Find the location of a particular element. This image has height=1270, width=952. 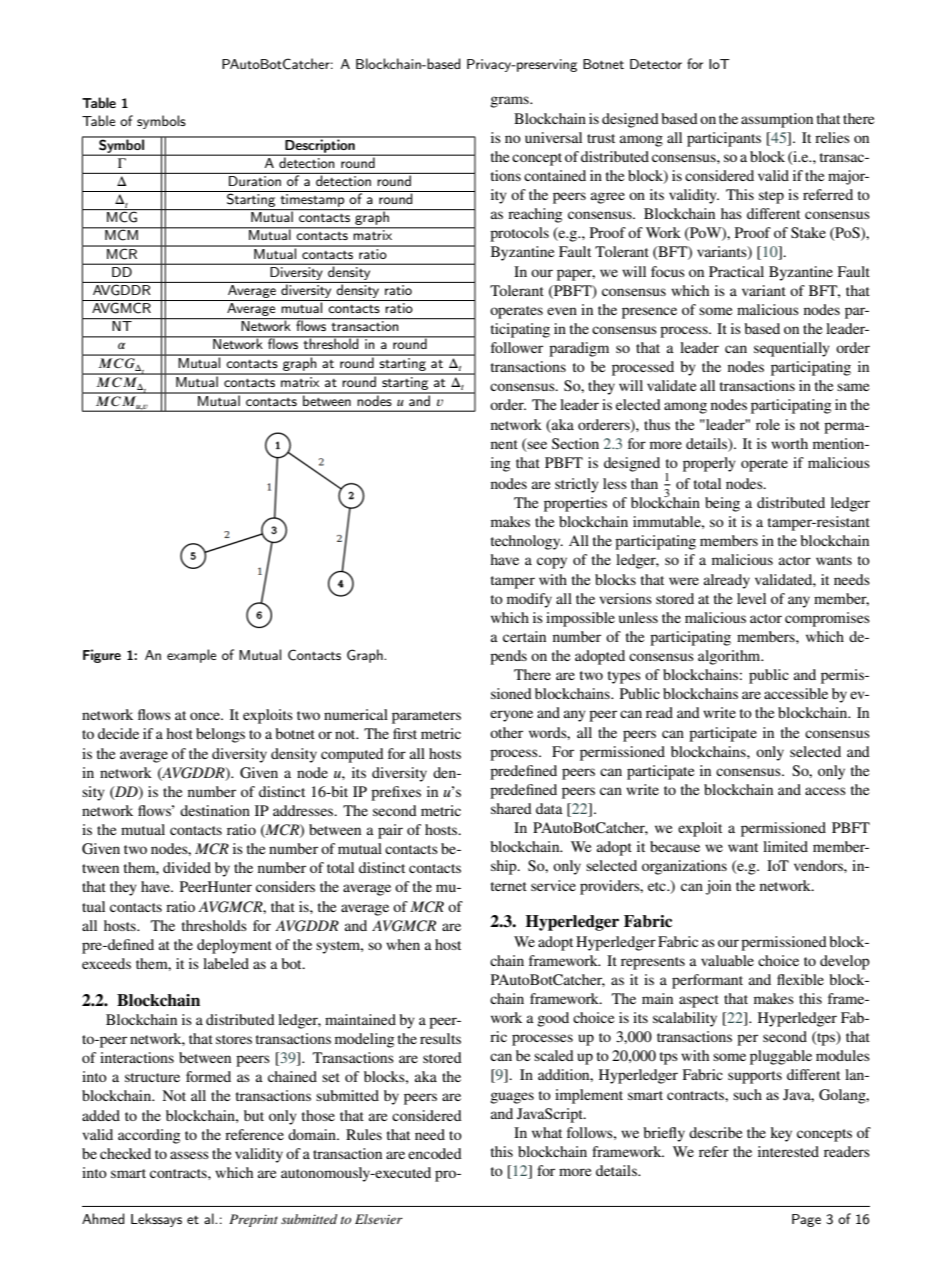

destination is located at coordinates (215, 810).
